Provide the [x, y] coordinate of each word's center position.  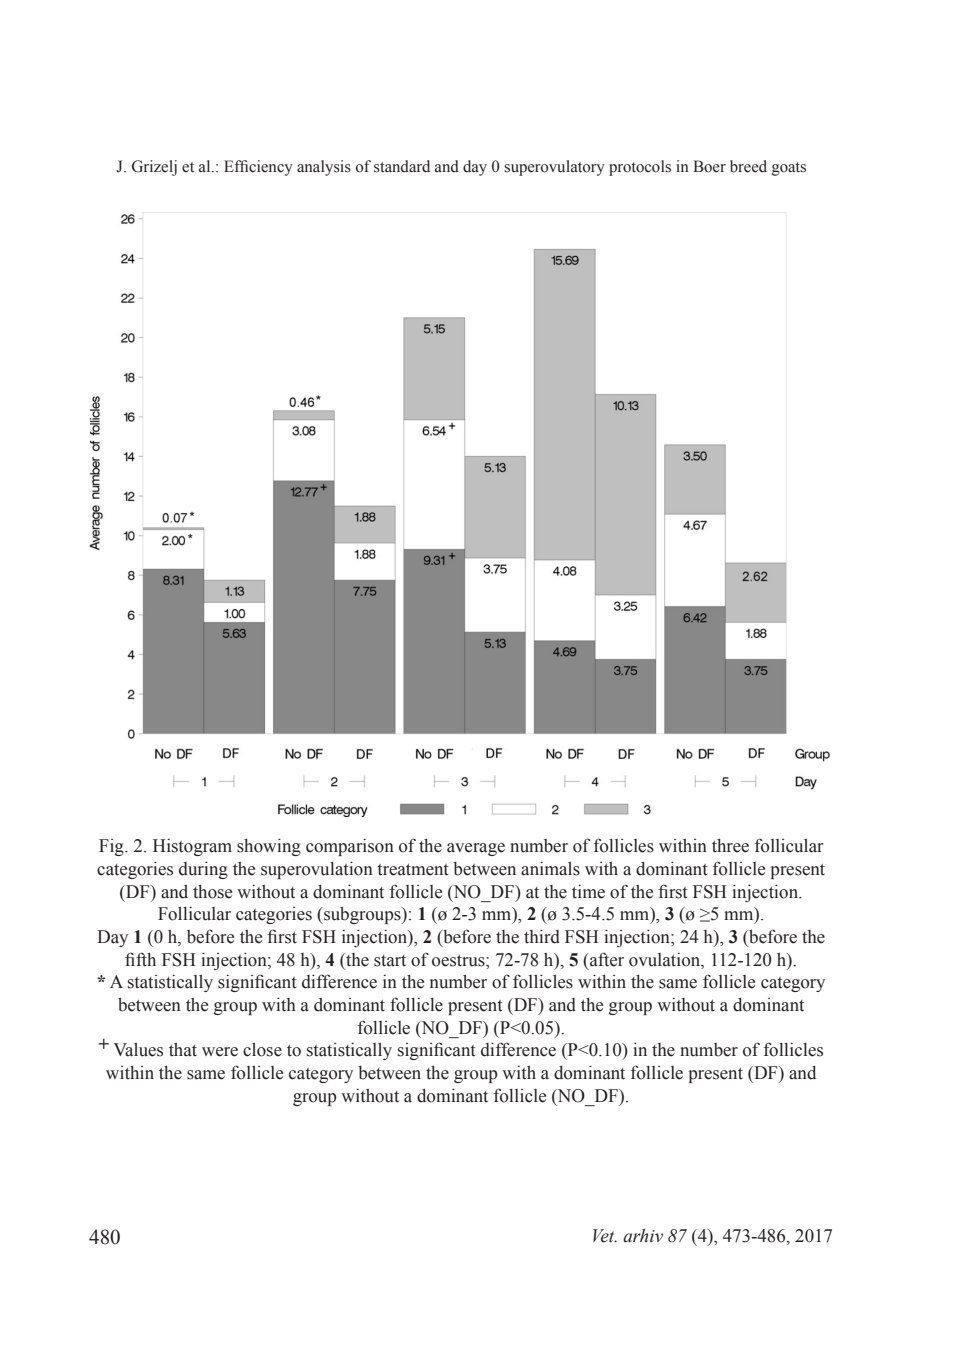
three [730, 846]
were [220, 1052]
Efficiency [258, 168]
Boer [709, 166]
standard [402, 166]
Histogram [192, 847]
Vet [605, 1236]
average [476, 849]
